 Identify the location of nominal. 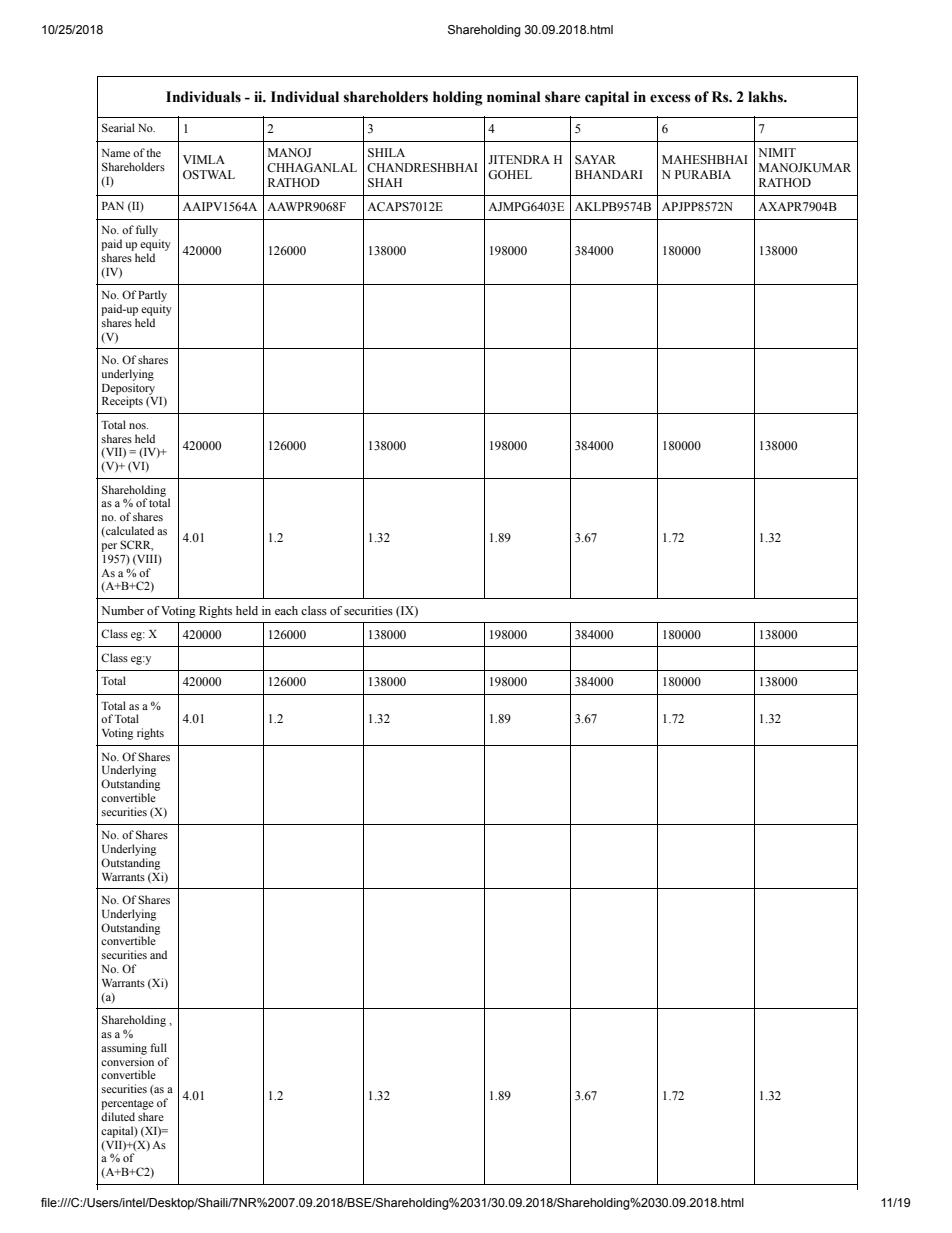
(514, 97).
